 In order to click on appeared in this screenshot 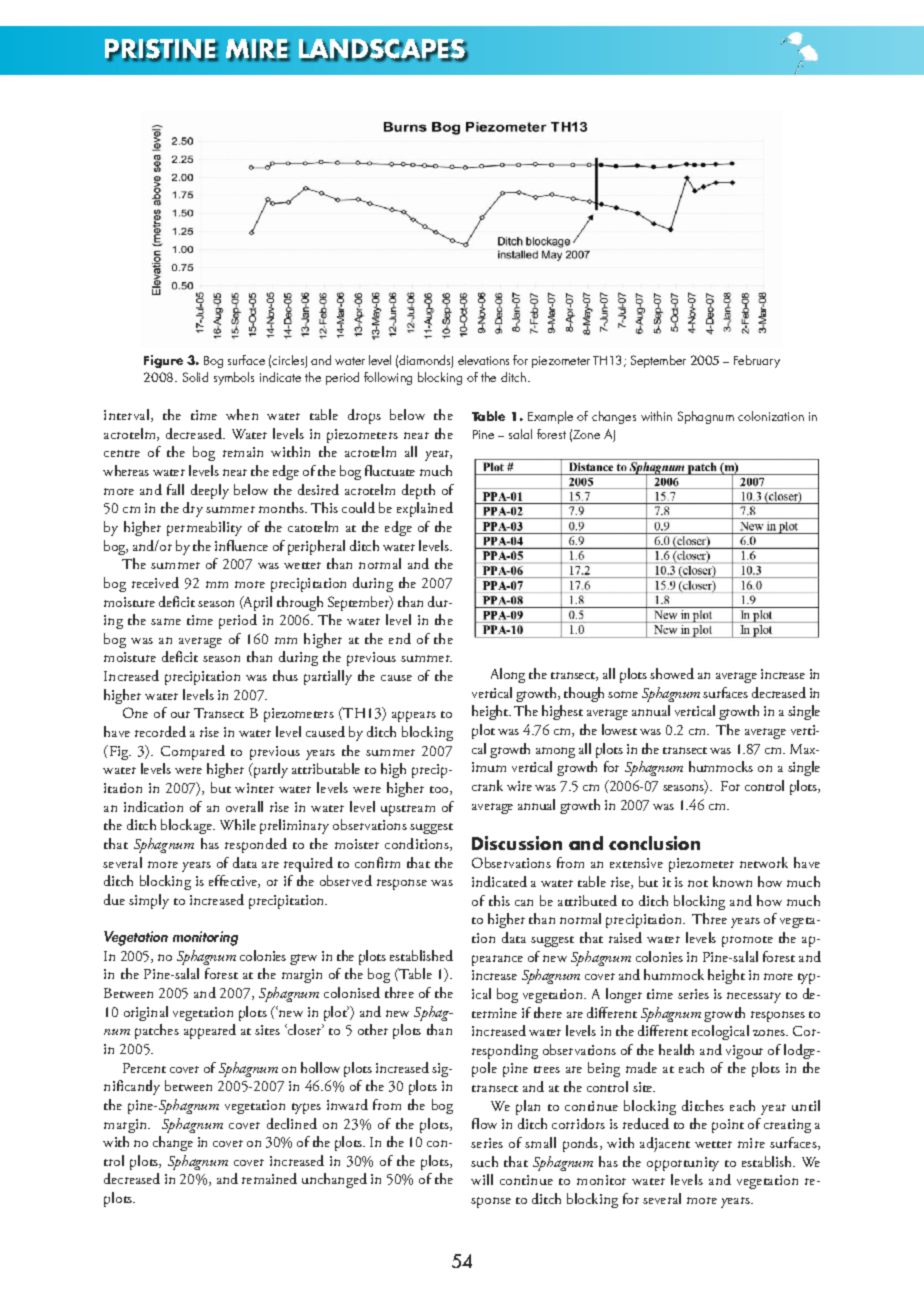, I will do `click(210, 1031)`.
